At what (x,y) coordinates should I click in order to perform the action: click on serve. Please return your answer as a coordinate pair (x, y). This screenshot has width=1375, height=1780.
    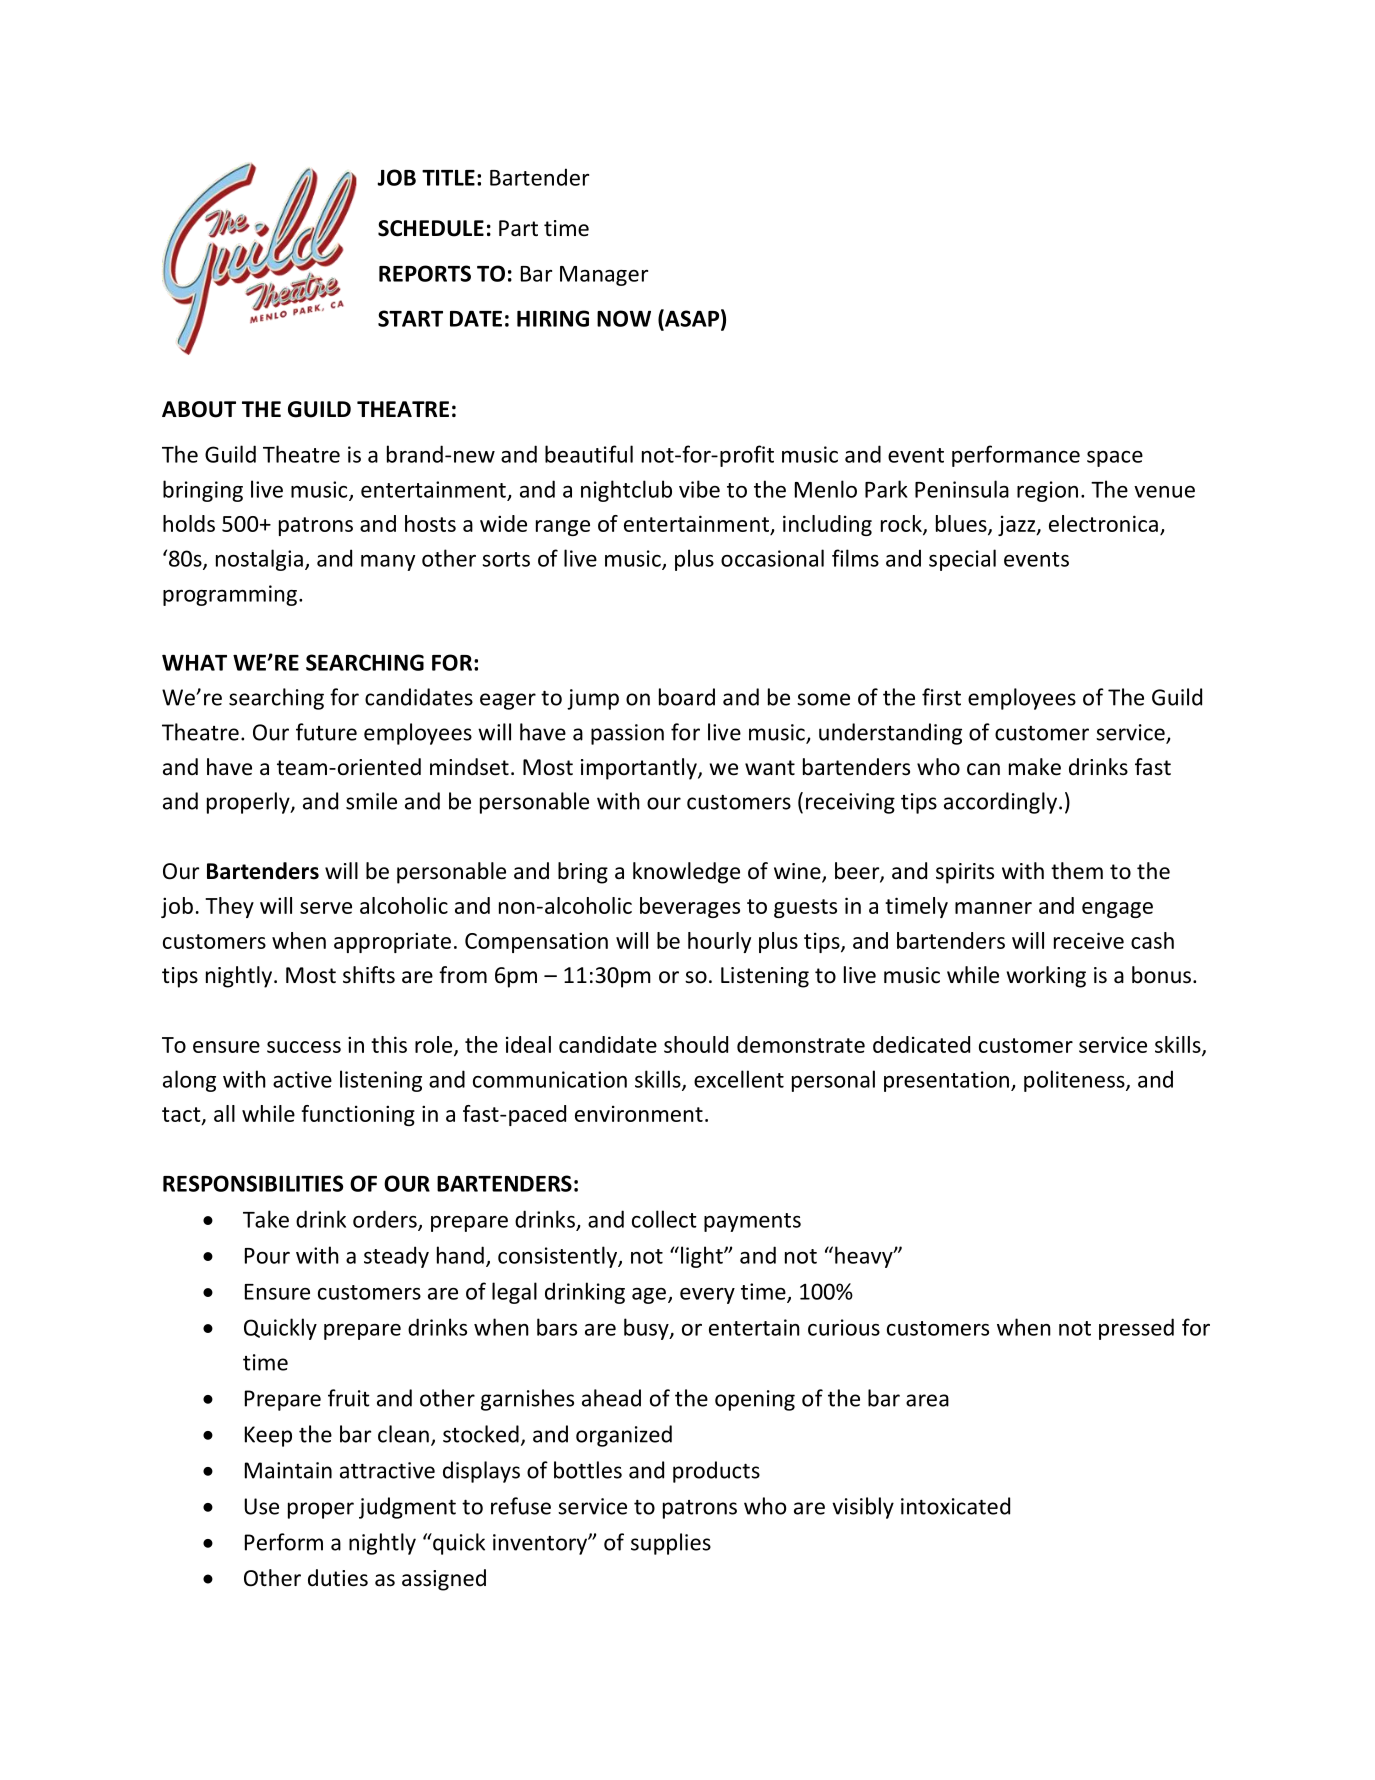
    Looking at the image, I should click on (326, 908).
